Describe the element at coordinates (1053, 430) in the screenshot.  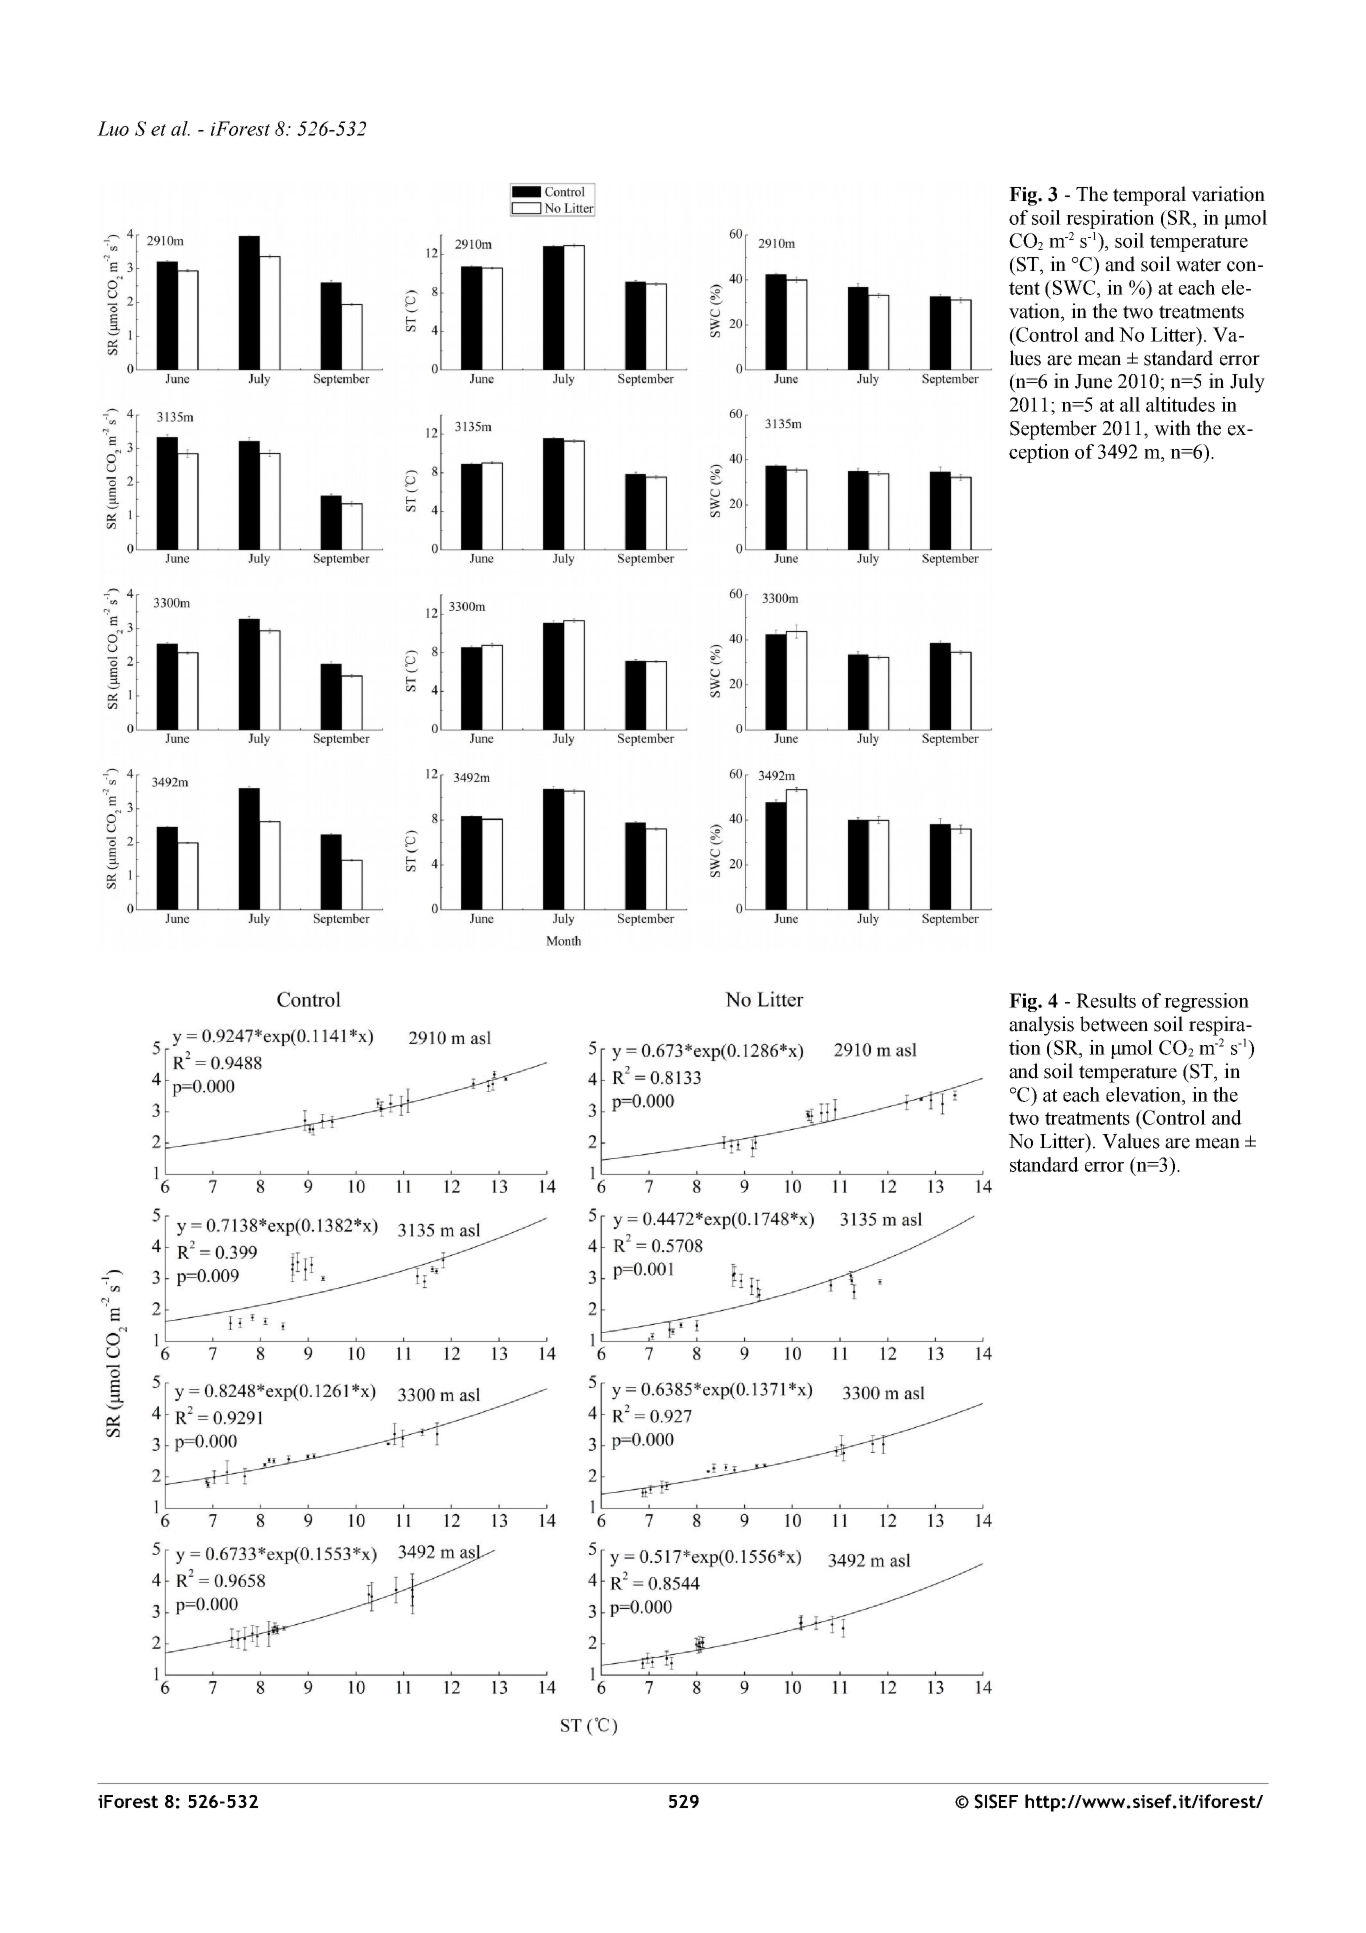
I see `September` at that location.
